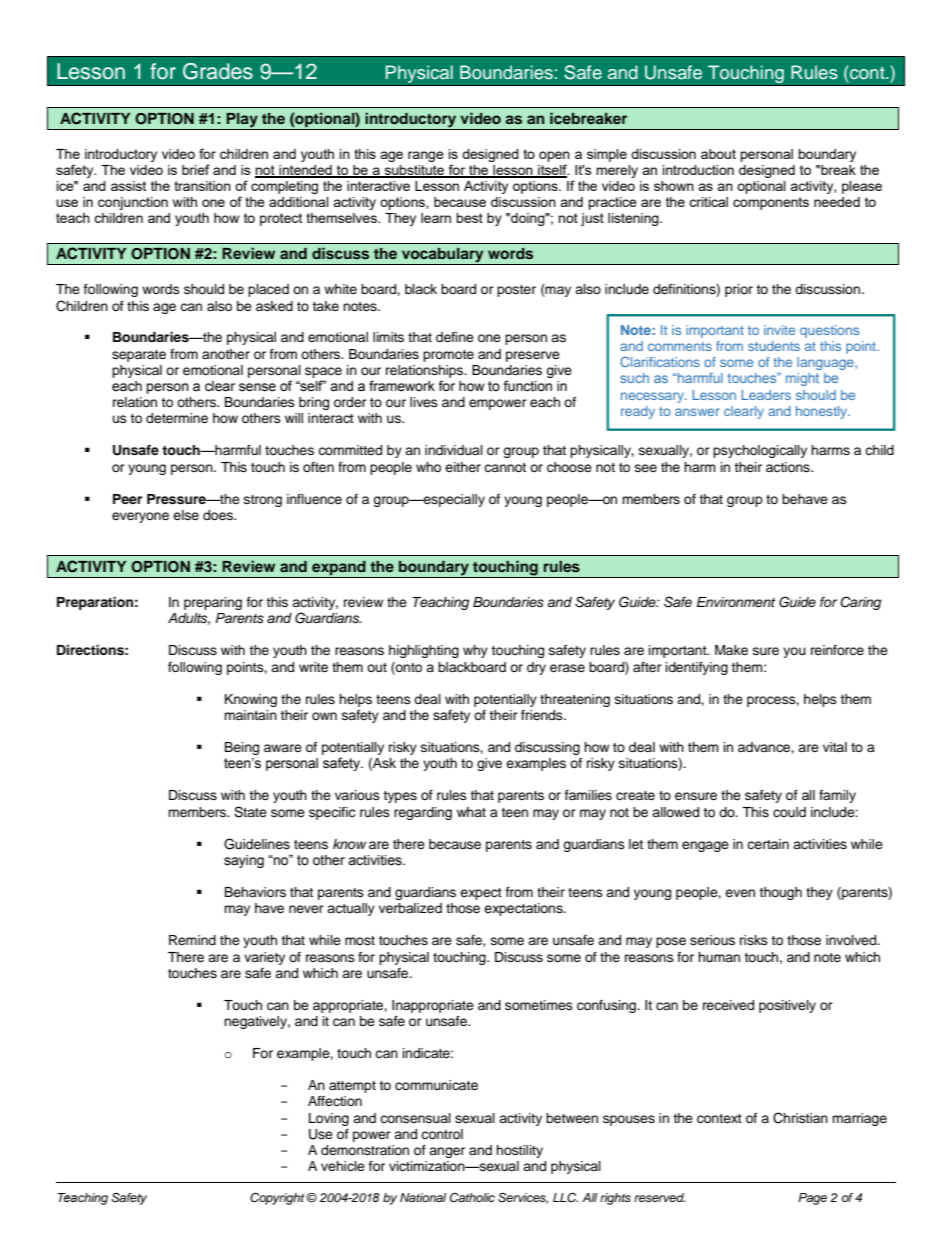 The height and width of the screenshot is (1233, 952). Describe the element at coordinates (718, 154) in the screenshot. I see `about` at that location.
